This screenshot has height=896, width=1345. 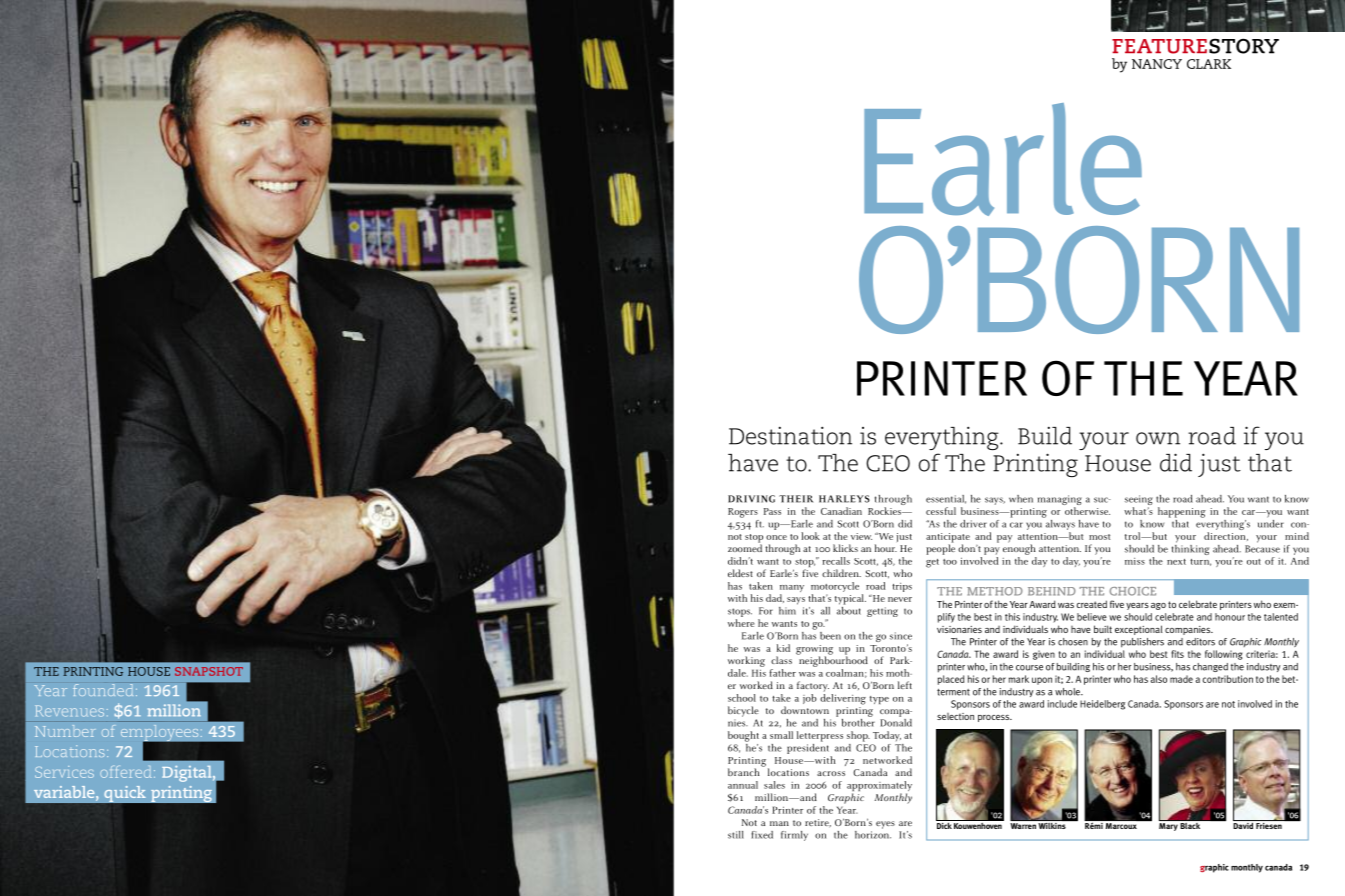 What do you see at coordinates (1209, 64) in the screenshot?
I see `CLARK` at bounding box center [1209, 64].
